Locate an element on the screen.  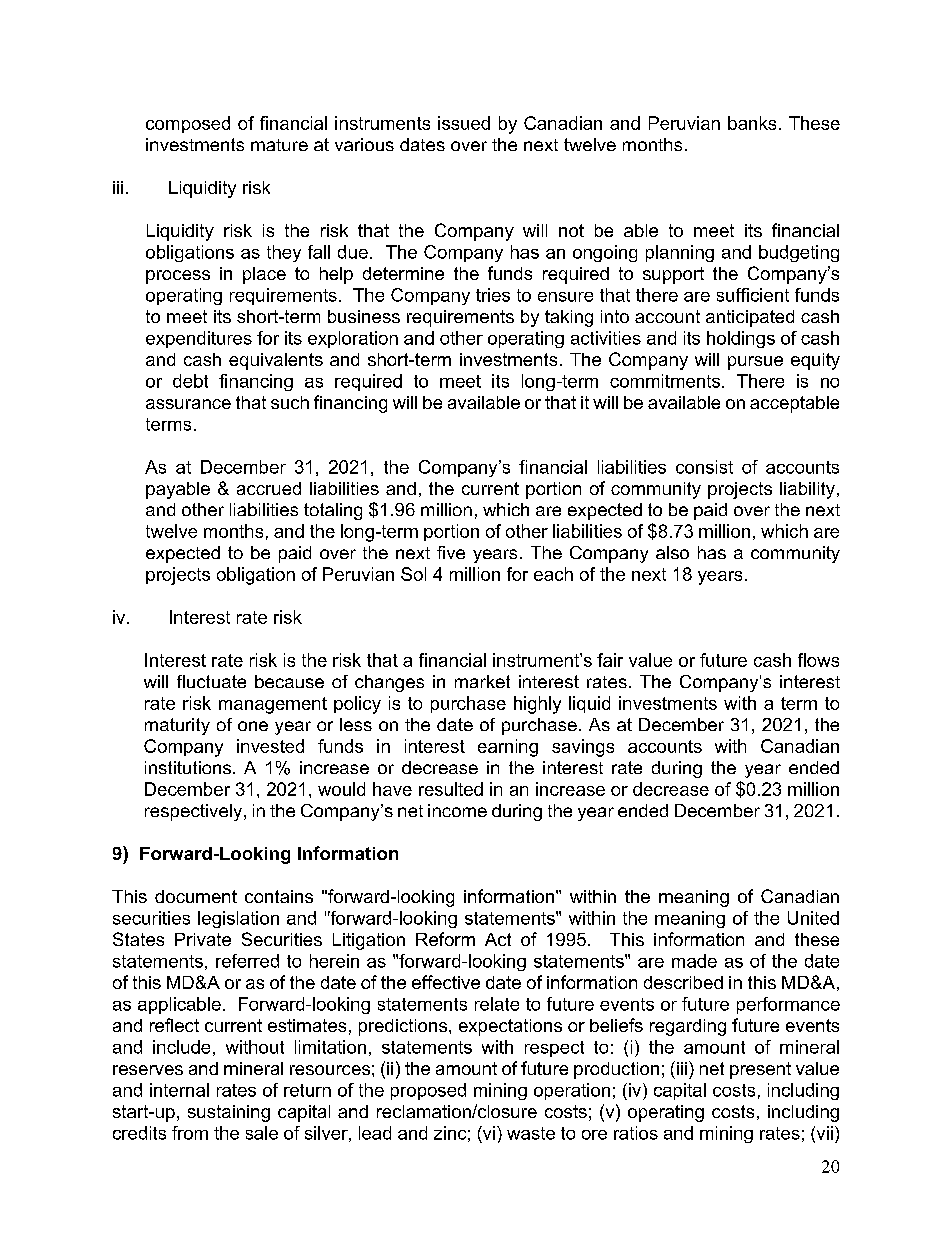
issued is located at coordinates (464, 123).
